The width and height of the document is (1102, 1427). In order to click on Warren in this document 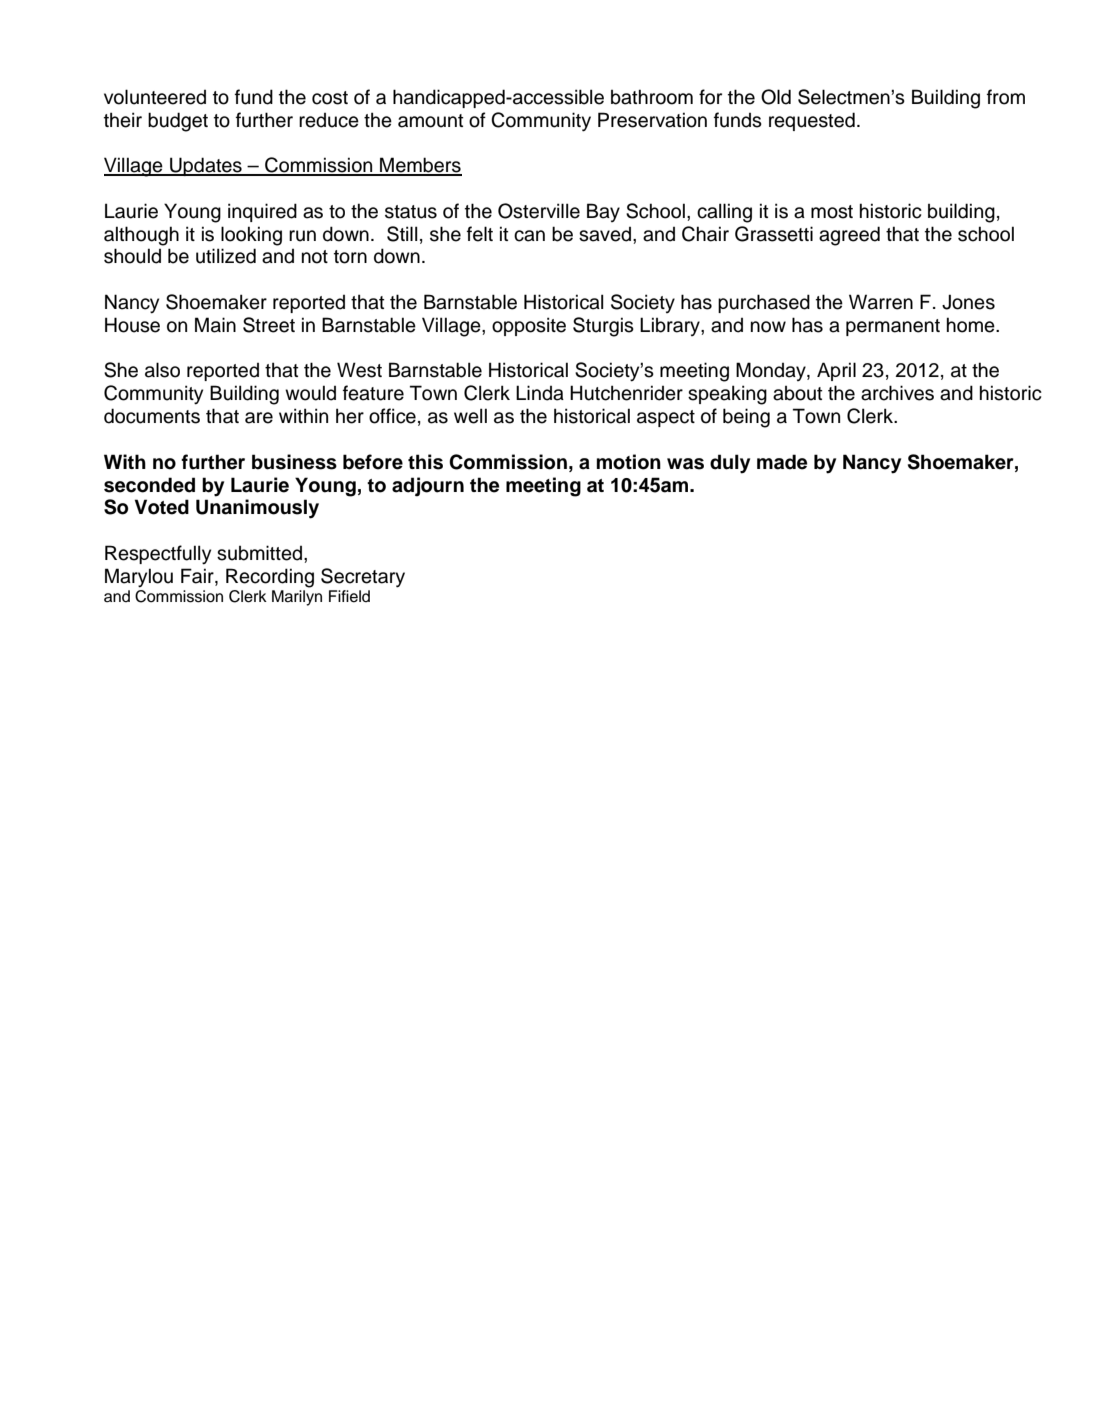, I will do `click(881, 302)`.
